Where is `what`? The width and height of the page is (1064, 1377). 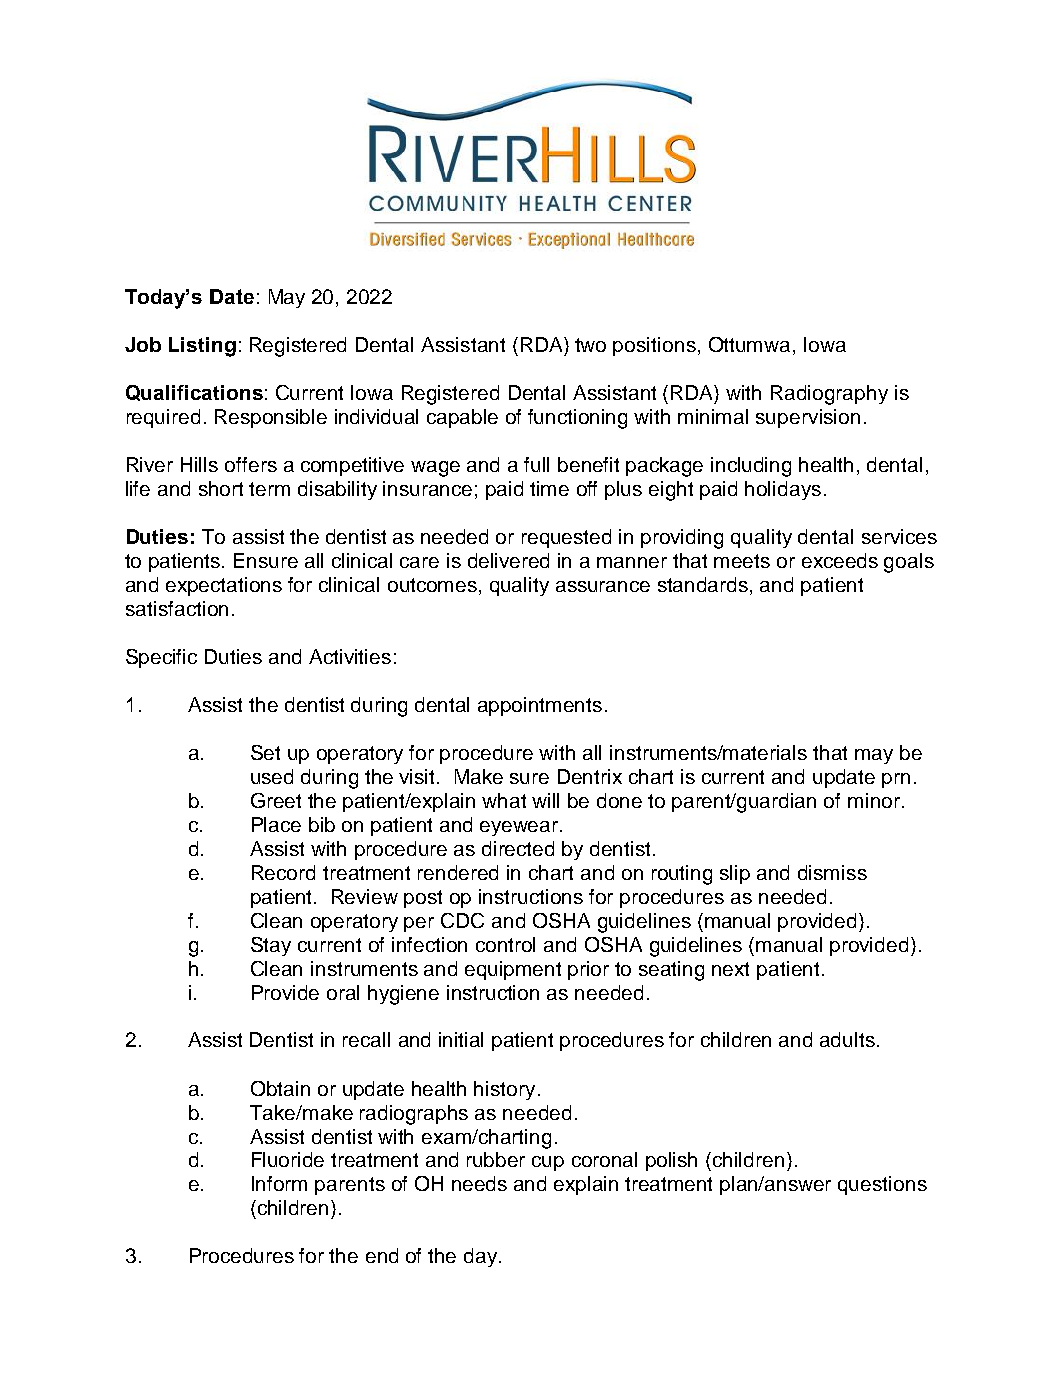
what is located at coordinates (504, 800).
